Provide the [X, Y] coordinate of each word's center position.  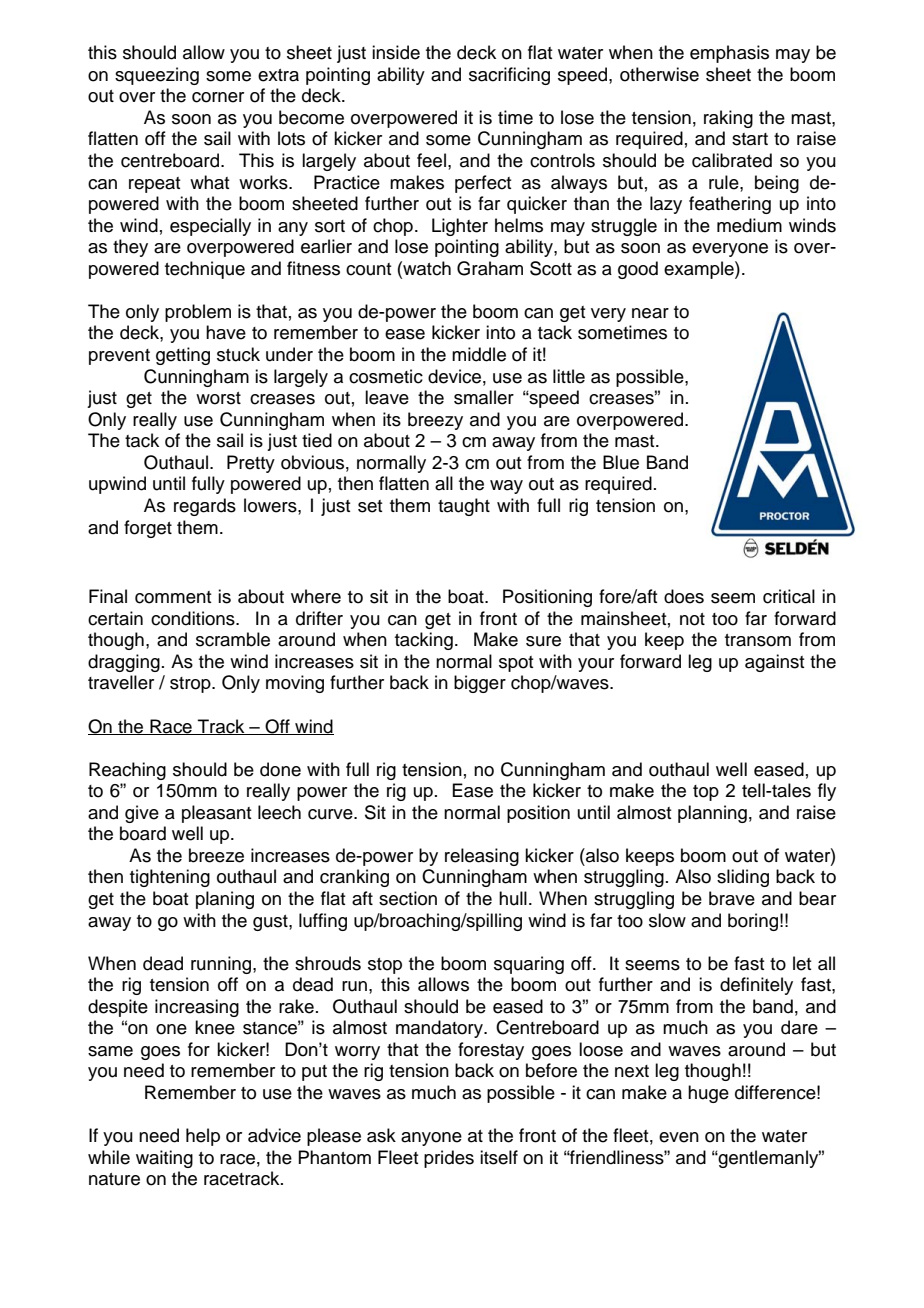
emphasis [729, 54]
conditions [194, 618]
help [203, 1137]
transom [758, 640]
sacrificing [509, 76]
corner [218, 97]
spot [516, 664]
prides [449, 1159]
